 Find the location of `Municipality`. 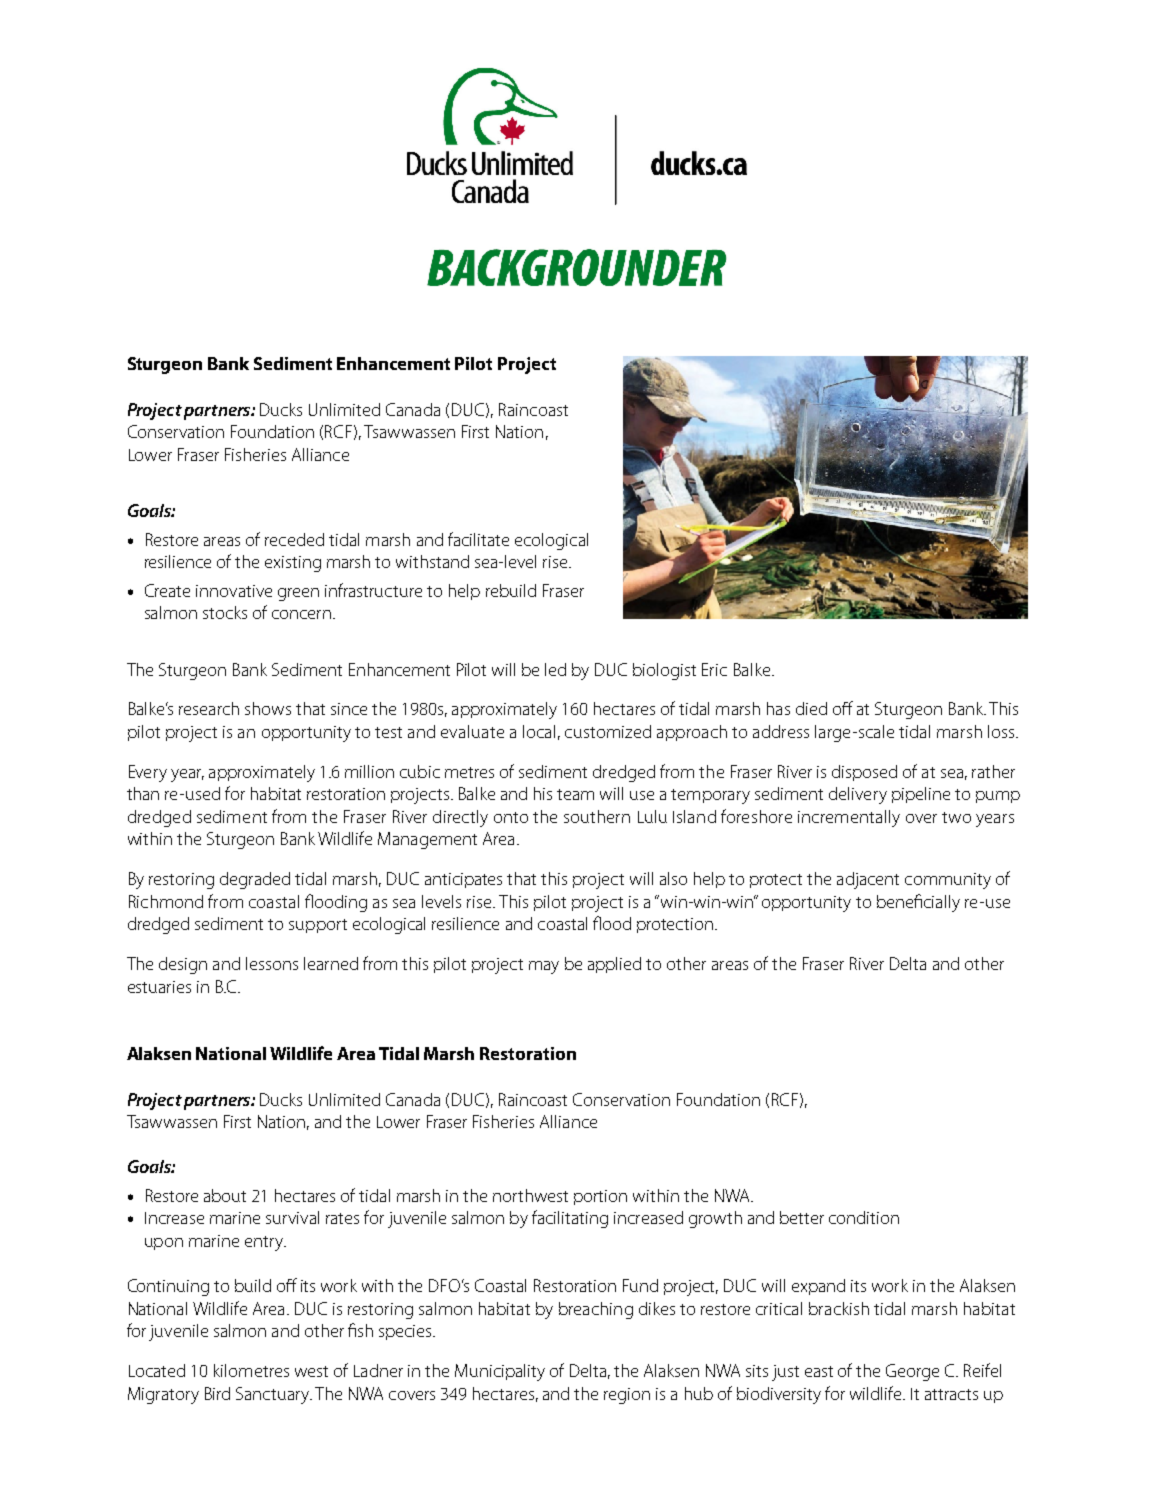

Municipality is located at coordinates (500, 1372).
